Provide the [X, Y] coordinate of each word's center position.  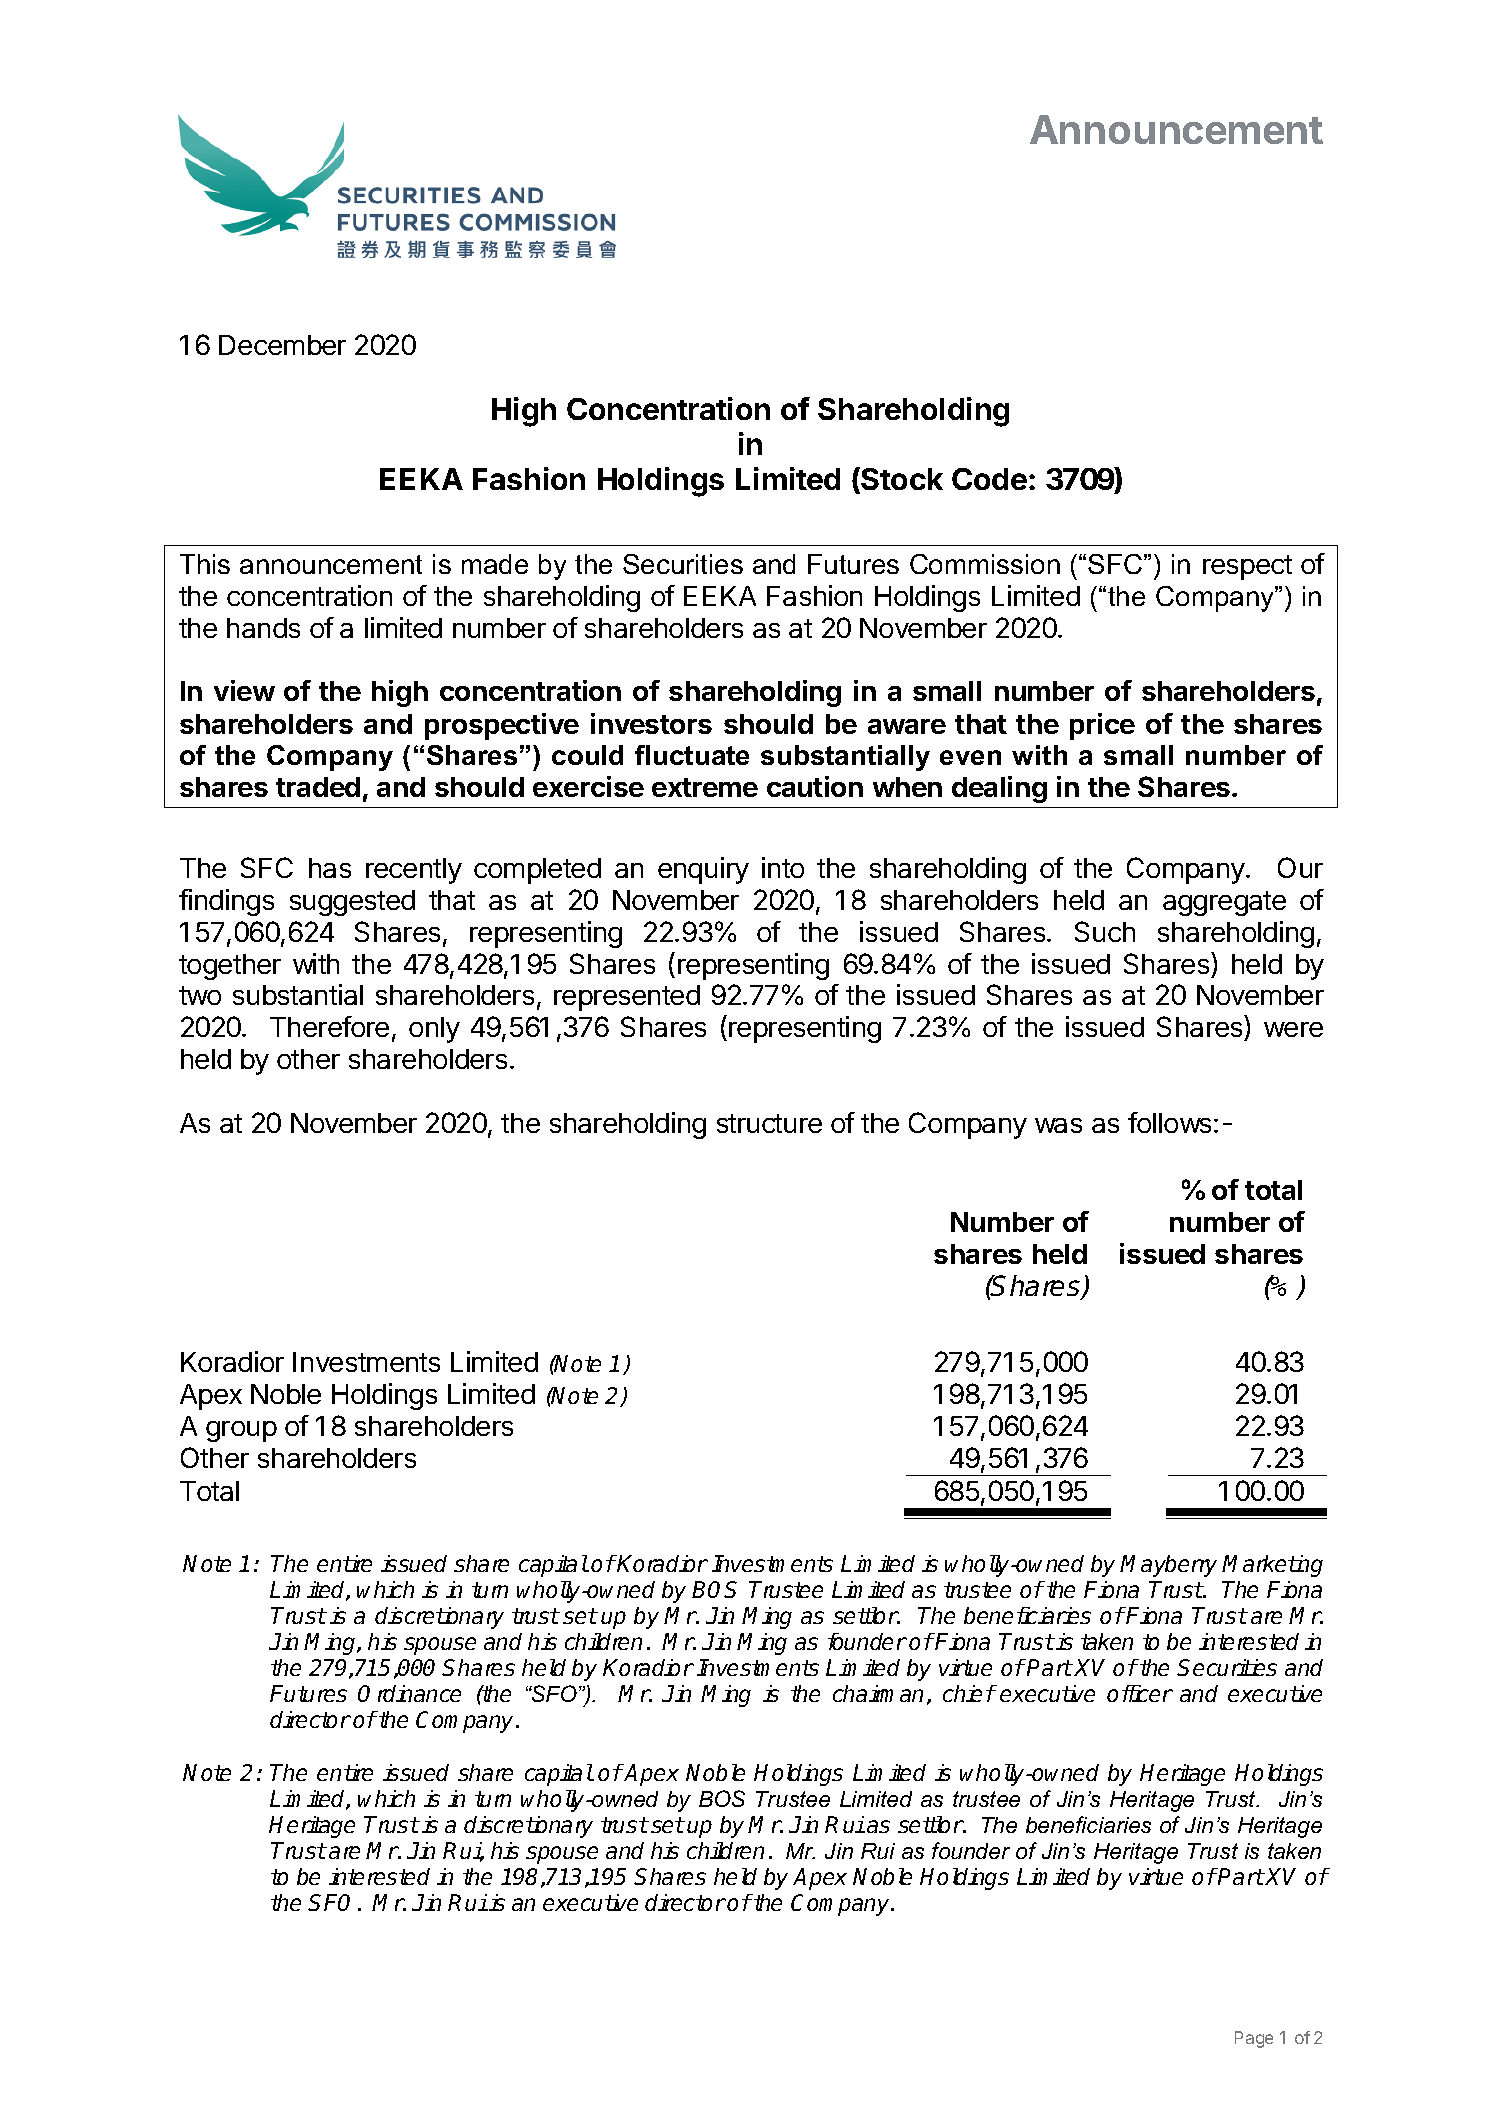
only [434, 1030]
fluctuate [692, 755]
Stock [901, 480]
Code [989, 479]
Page [1254, 2039]
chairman [878, 1693]
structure [769, 1123]
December [282, 345]
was [1058, 1125]
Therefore [329, 1026]
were [1293, 1029]
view [244, 690]
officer [1140, 1693]
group [241, 1431]
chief [969, 1693]
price [1102, 726]
